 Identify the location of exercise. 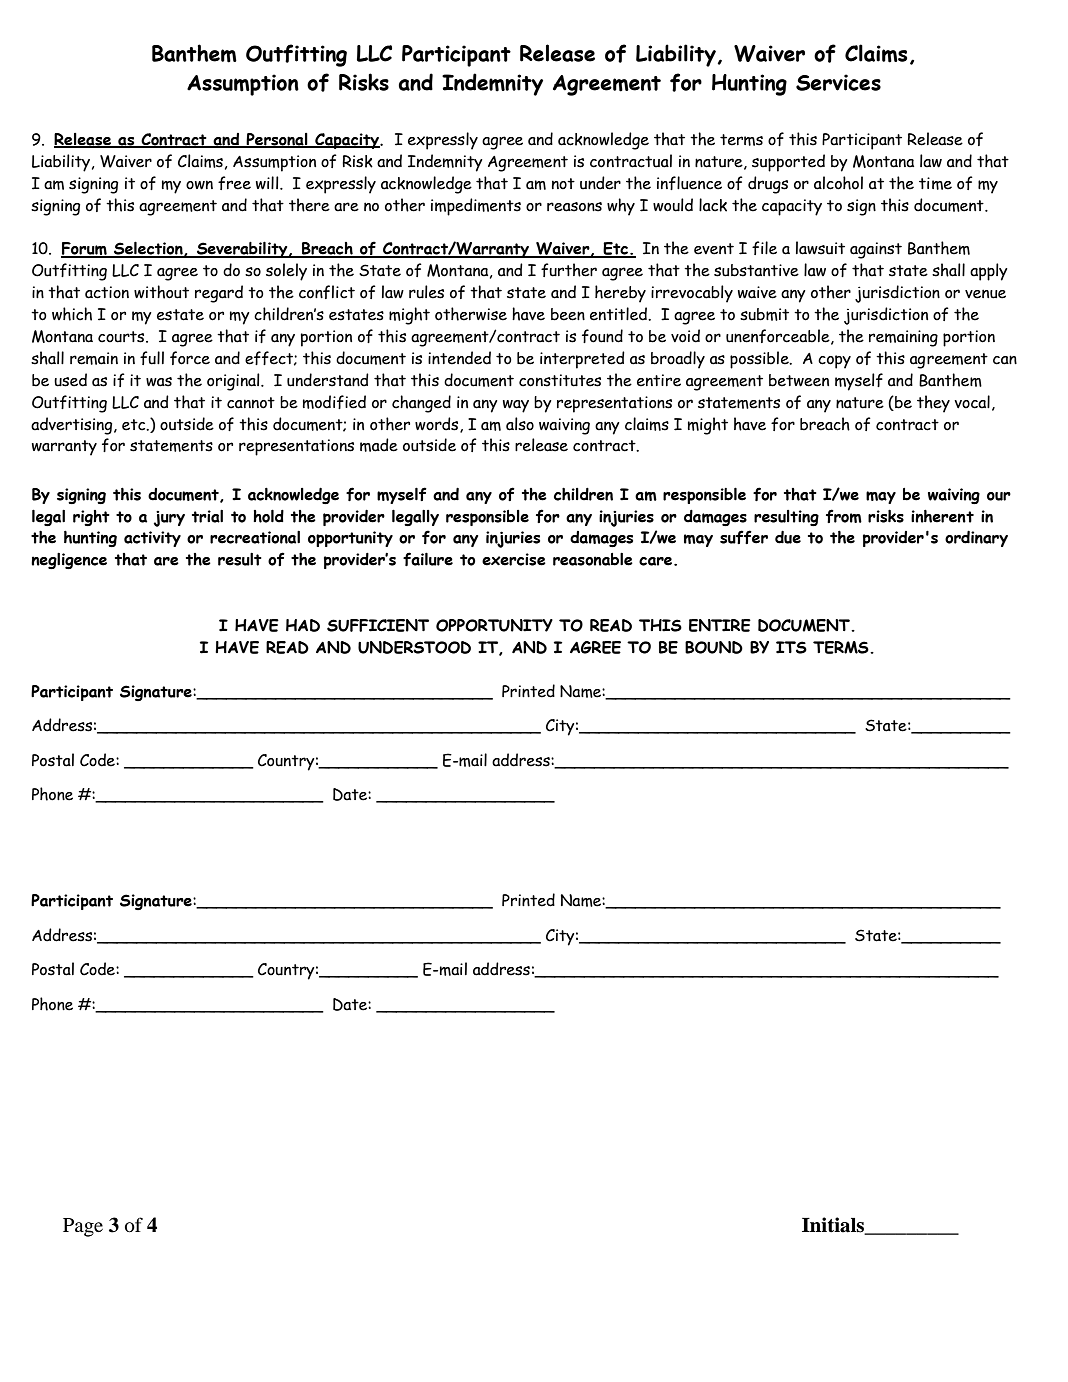
(514, 559).
